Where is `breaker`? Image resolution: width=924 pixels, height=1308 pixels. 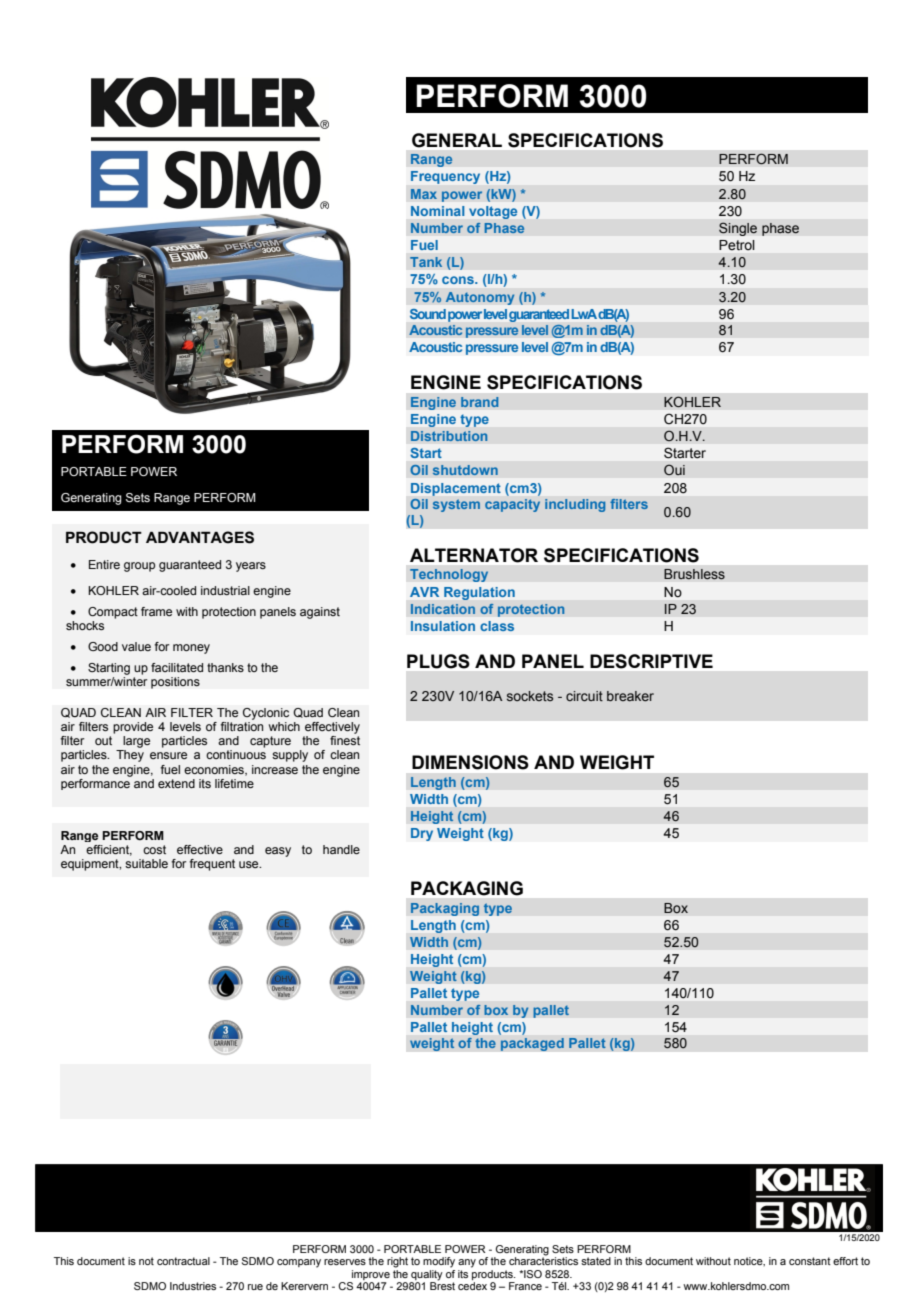
breaker is located at coordinates (630, 696).
